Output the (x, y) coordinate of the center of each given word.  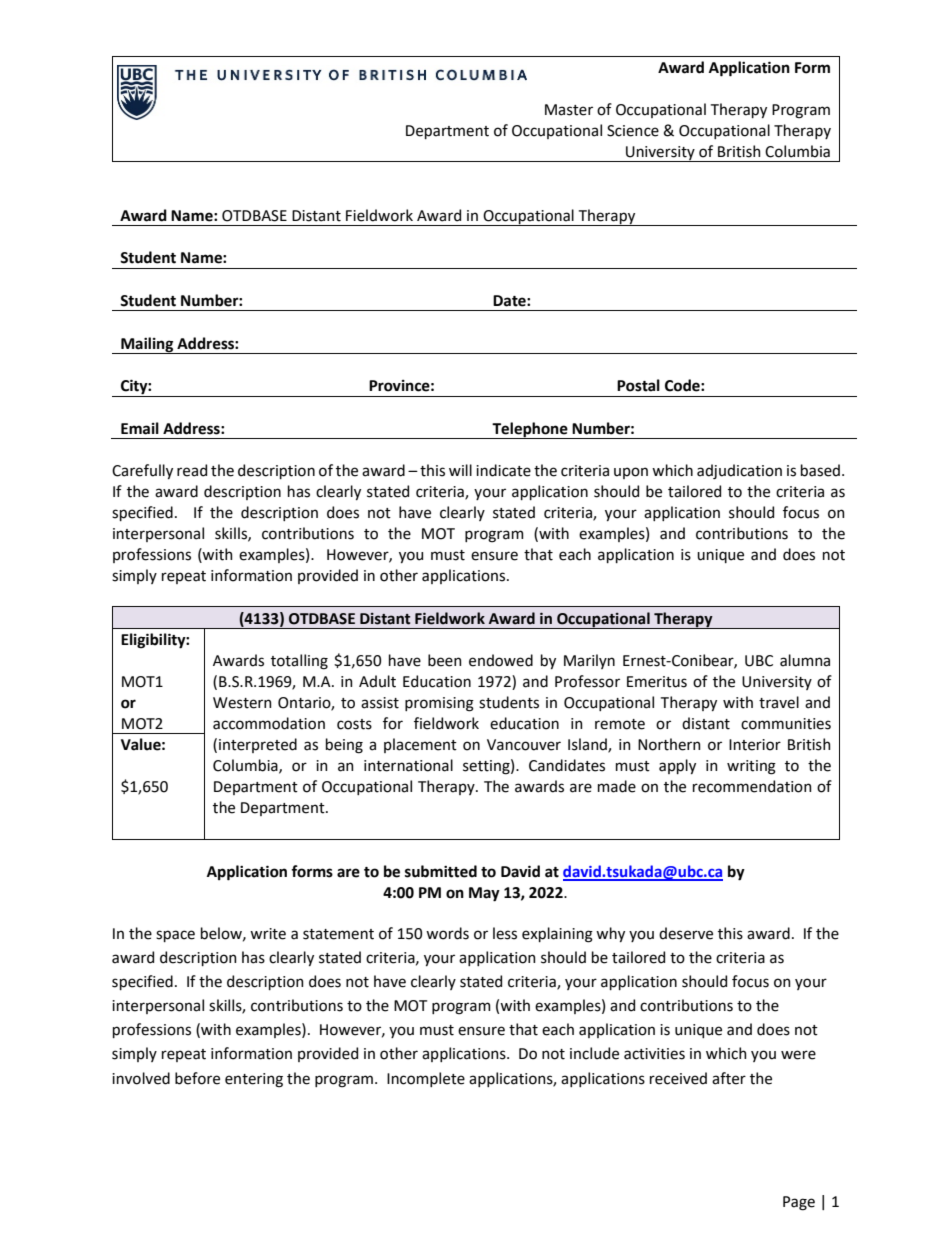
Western (242, 703)
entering (254, 1080)
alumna (805, 660)
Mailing (147, 345)
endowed (501, 660)
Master (569, 110)
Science (633, 131)
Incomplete (426, 1079)
